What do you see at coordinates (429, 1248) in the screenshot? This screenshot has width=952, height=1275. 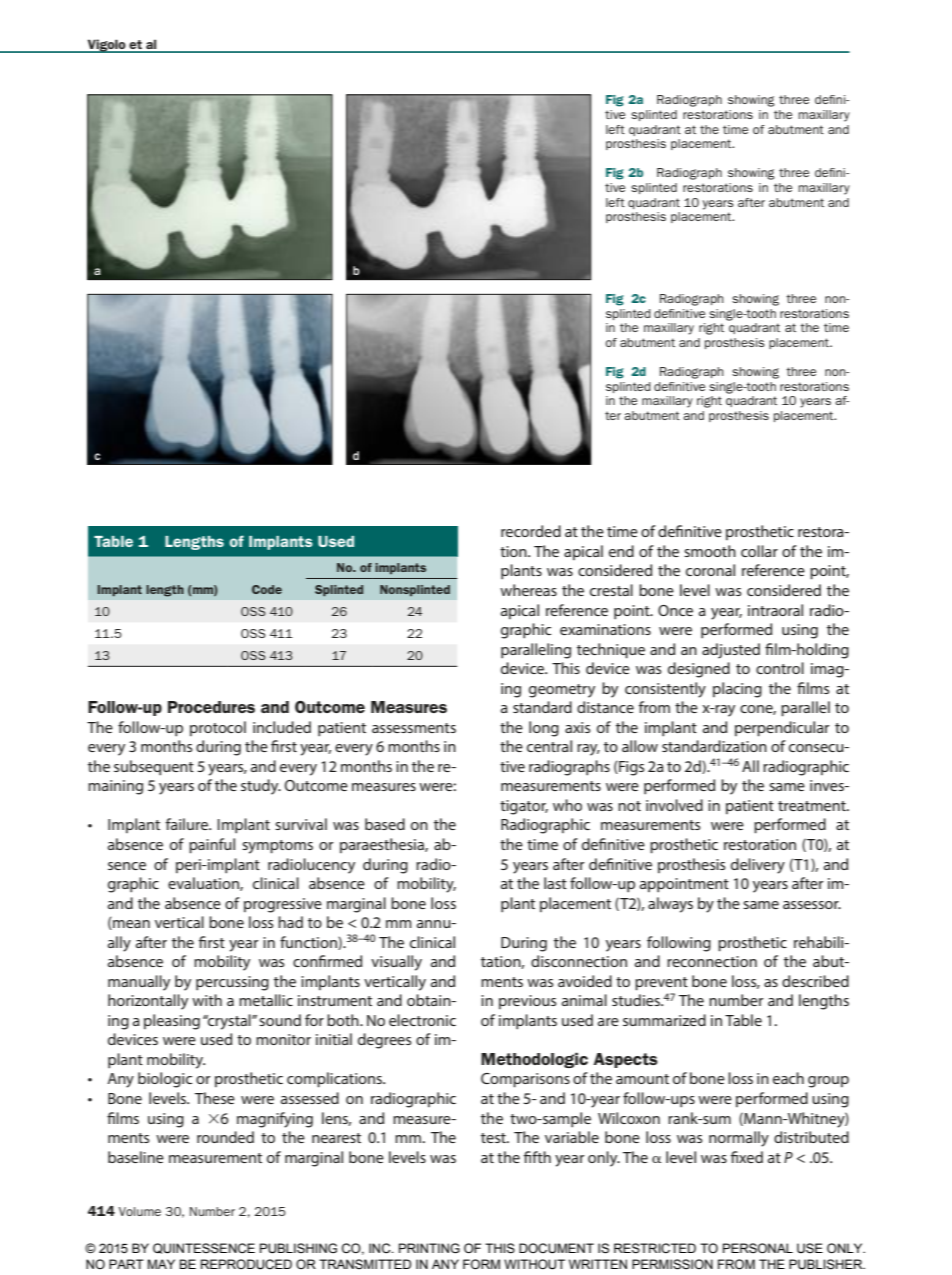 I see `PRINTING` at bounding box center [429, 1248].
